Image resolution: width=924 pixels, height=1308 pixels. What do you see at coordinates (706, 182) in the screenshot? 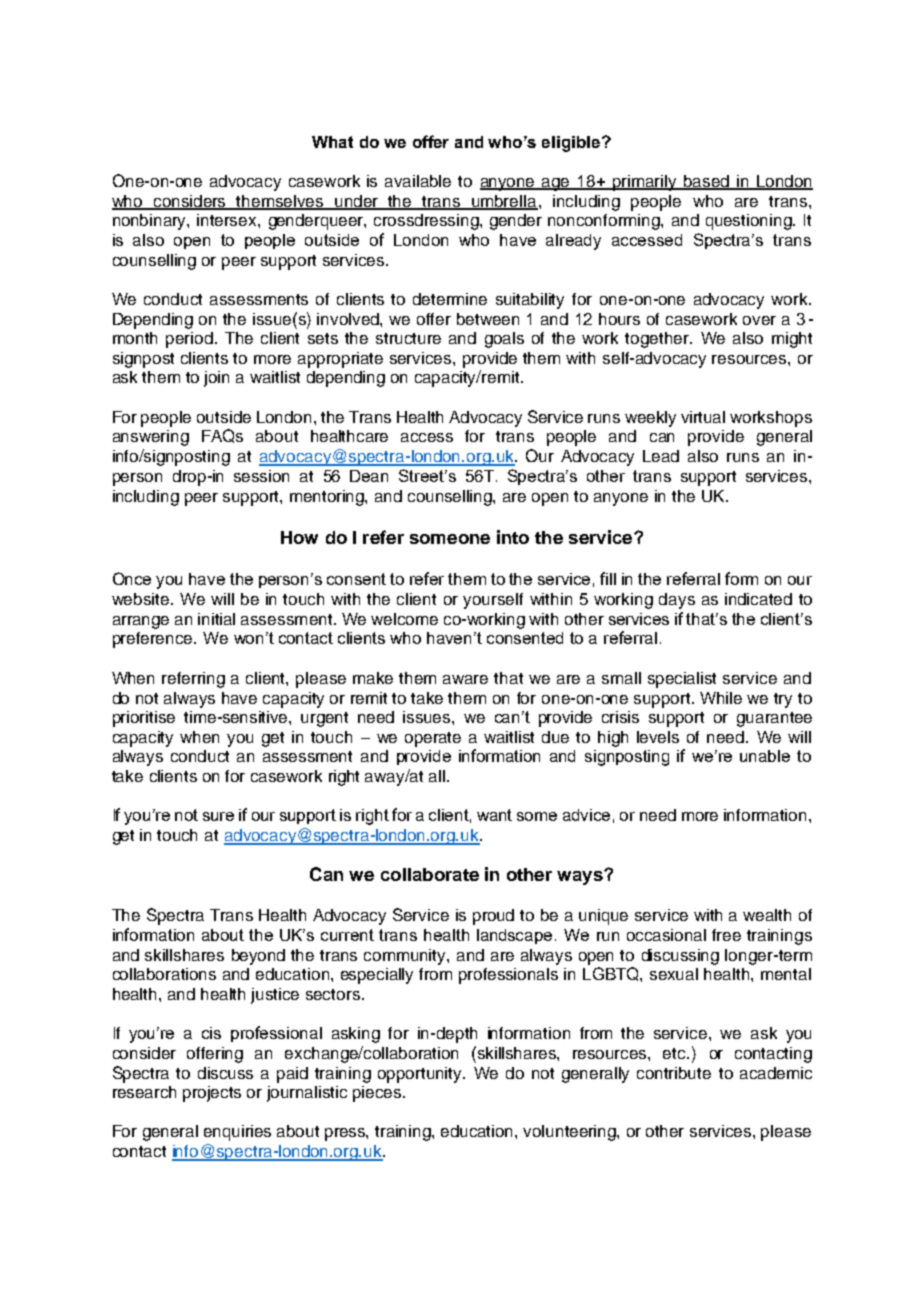
I see `based` at bounding box center [706, 182].
